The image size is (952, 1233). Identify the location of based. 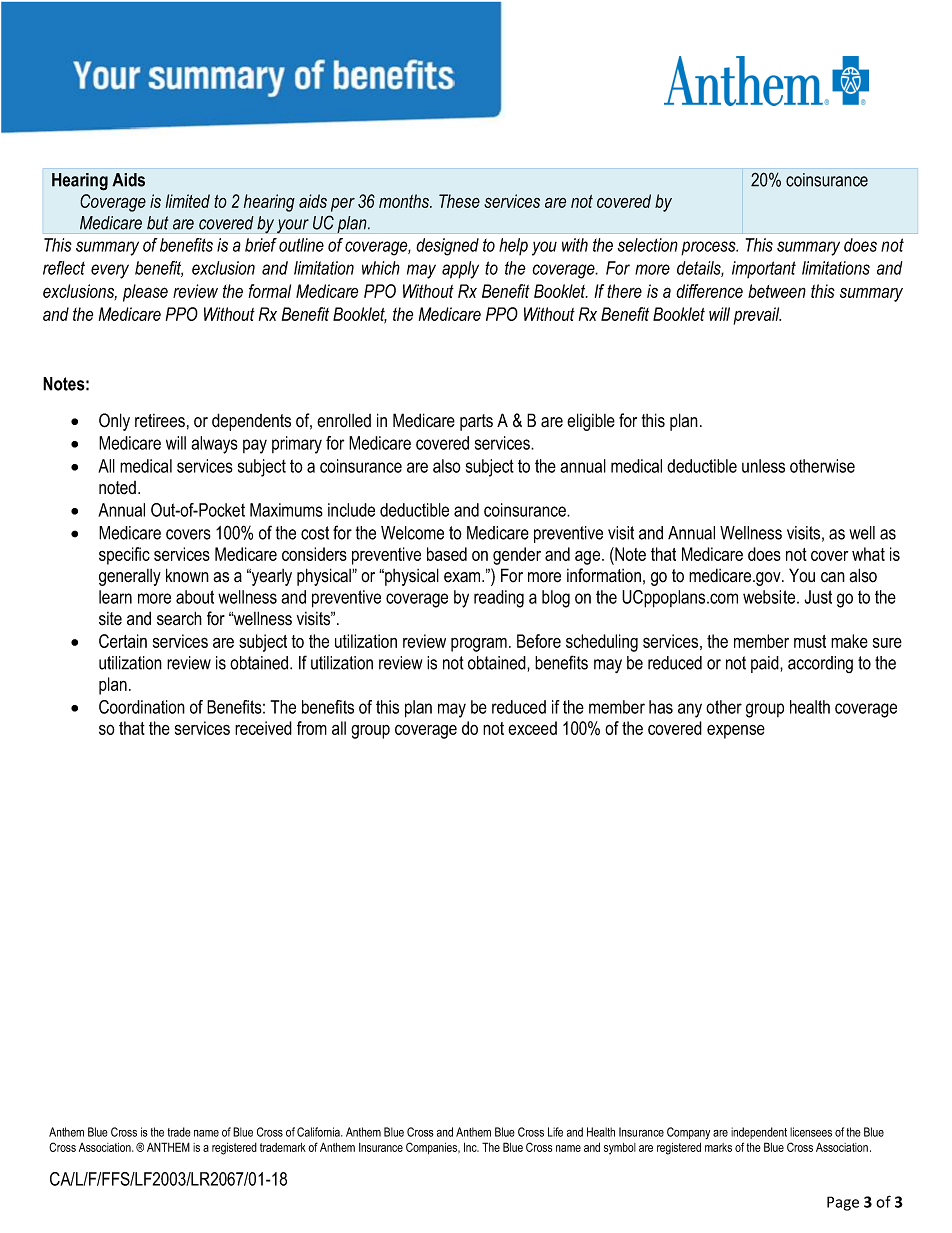
(447, 554).
